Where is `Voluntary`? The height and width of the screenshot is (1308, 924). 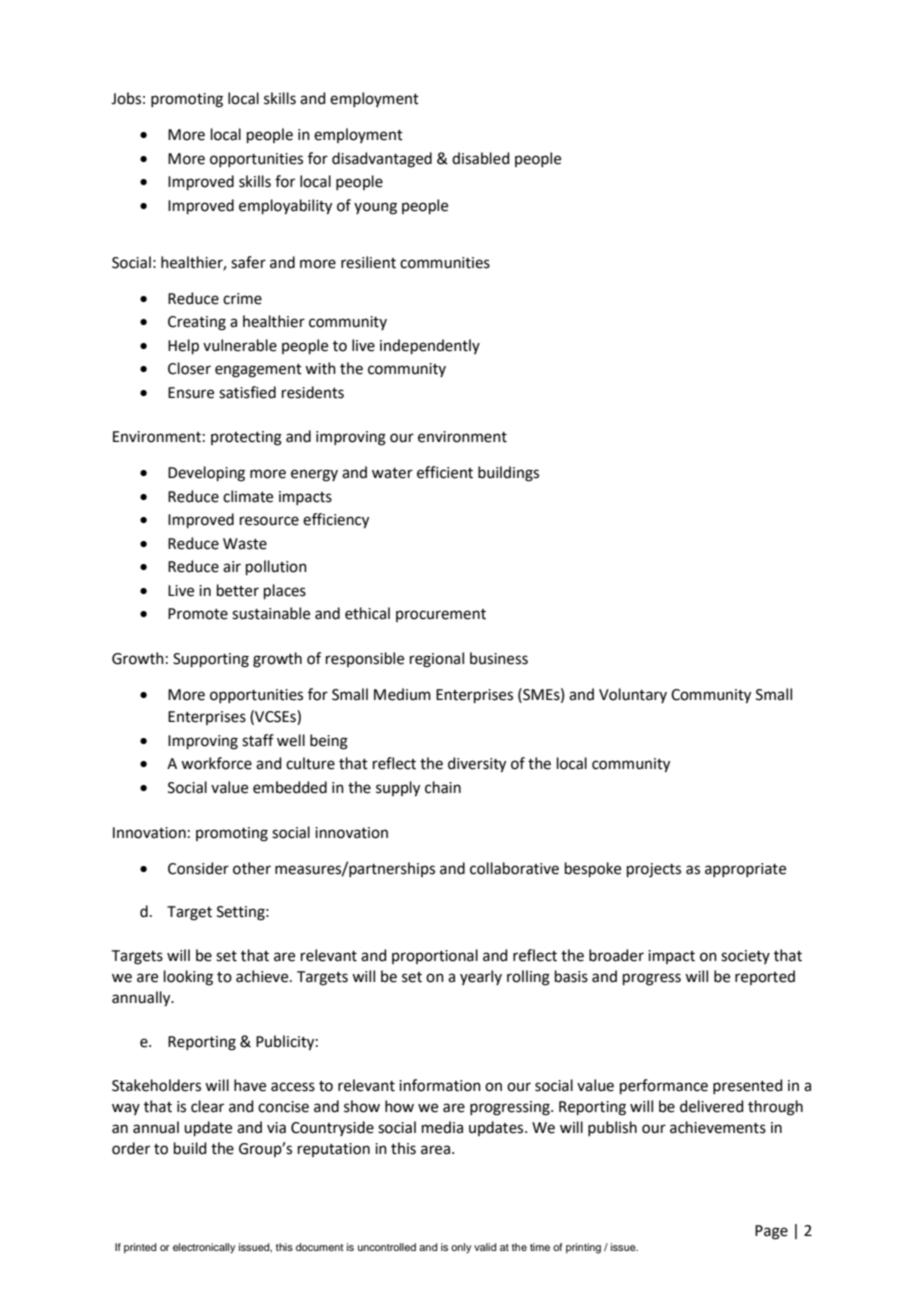
Voluntary is located at coordinates (633, 695).
